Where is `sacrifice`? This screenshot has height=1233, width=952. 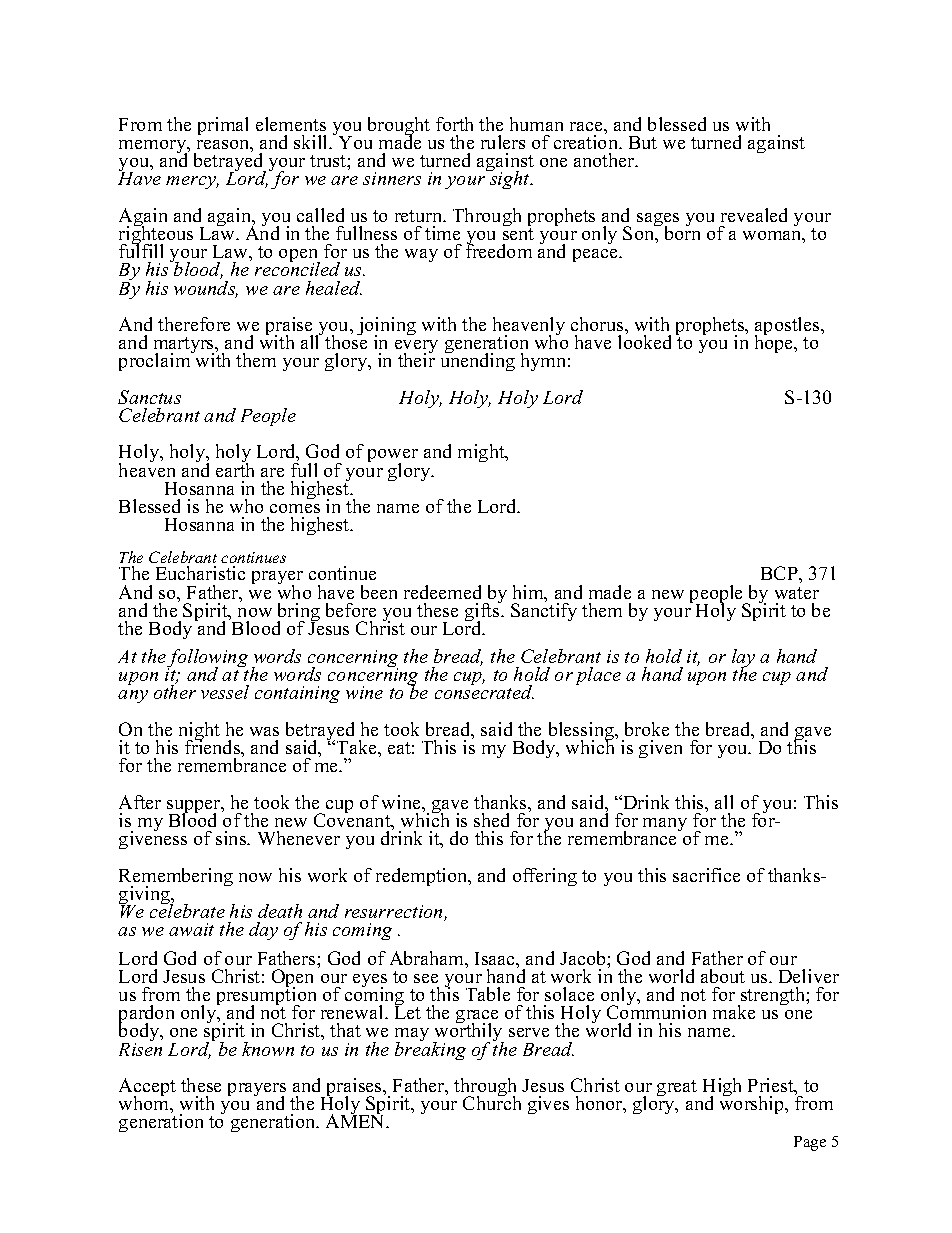
sacrifice is located at coordinates (706, 875).
